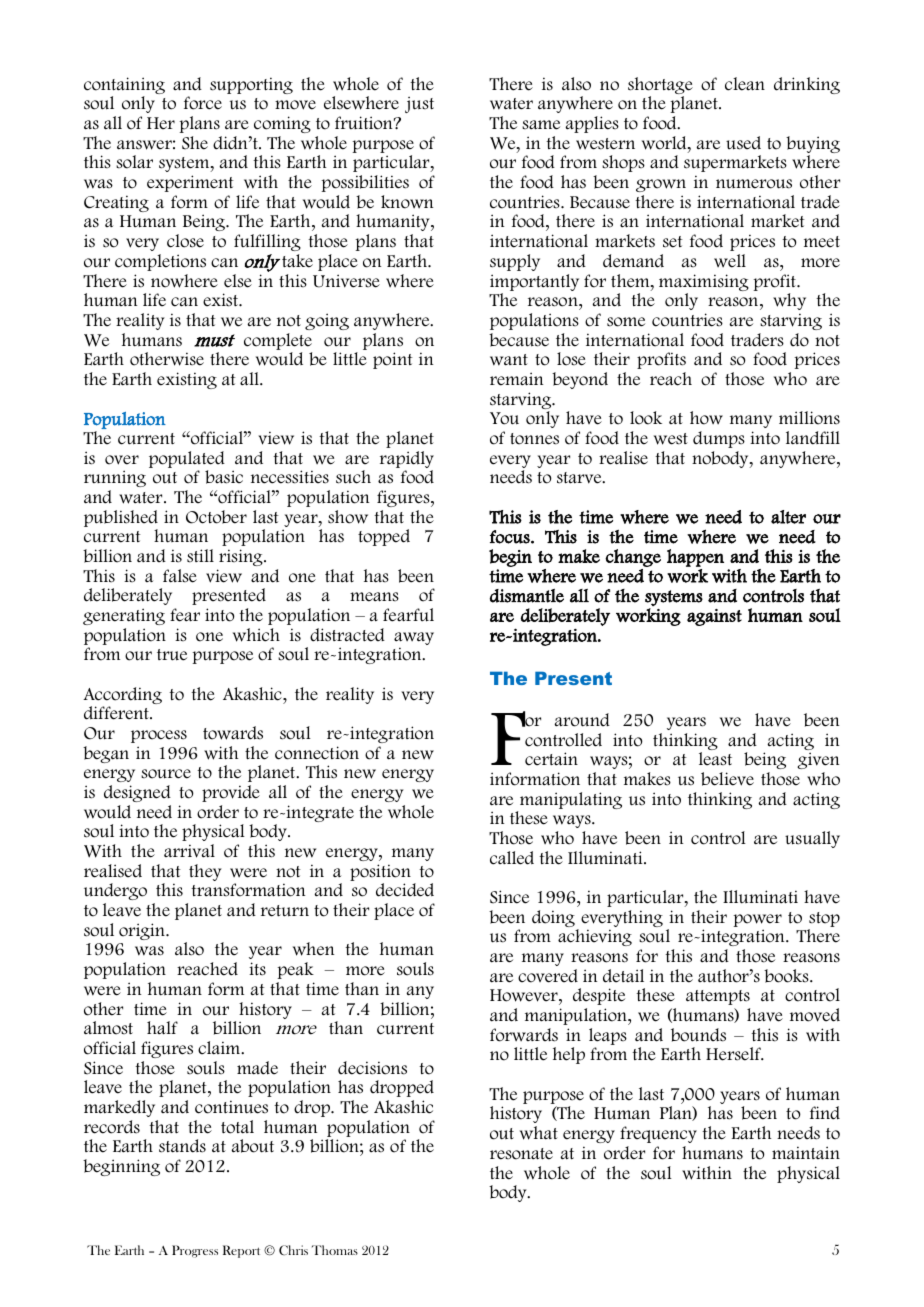 This screenshot has height=1307, width=924. I want to click on maintain, so click(806, 1153).
